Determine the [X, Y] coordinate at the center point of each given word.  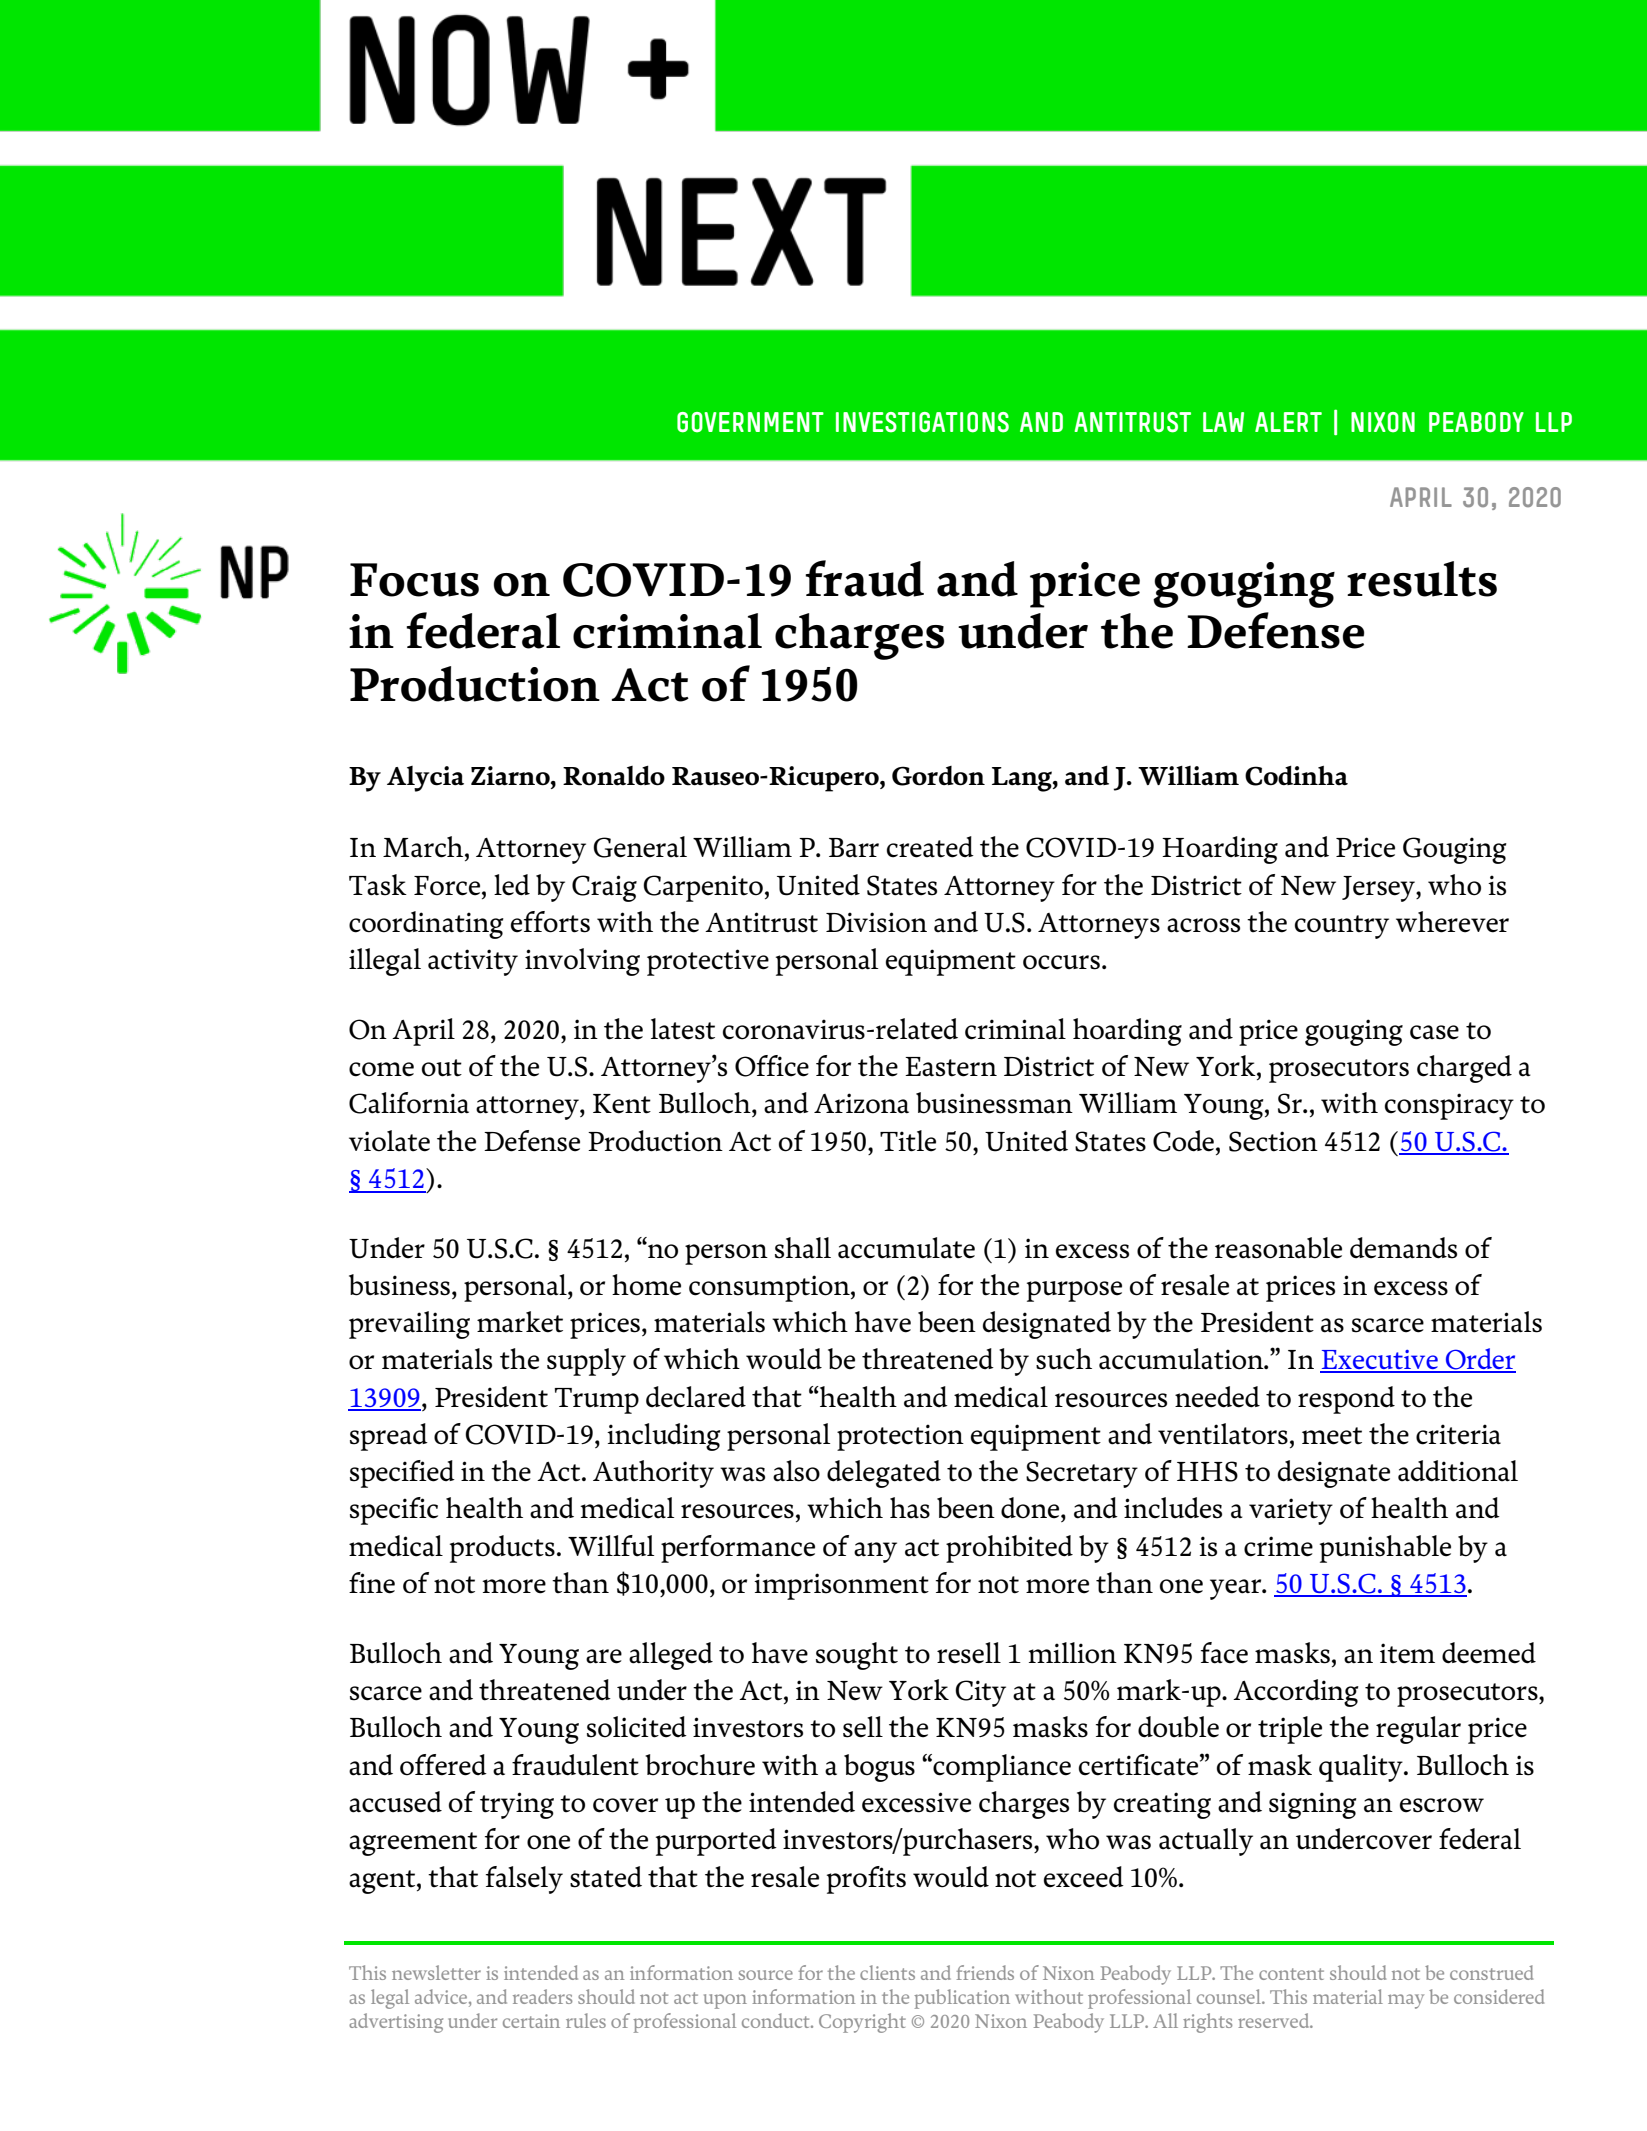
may [1406, 2001]
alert [1288, 422]
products [502, 1549]
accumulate [906, 1248]
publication [962, 1999]
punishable [1385, 1549]
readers [542, 1996]
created [930, 847]
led [512, 885]
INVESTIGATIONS [922, 422]
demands [1403, 1248]
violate [389, 1141]
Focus [414, 580]
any [875, 1552]
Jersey [1379, 889]
